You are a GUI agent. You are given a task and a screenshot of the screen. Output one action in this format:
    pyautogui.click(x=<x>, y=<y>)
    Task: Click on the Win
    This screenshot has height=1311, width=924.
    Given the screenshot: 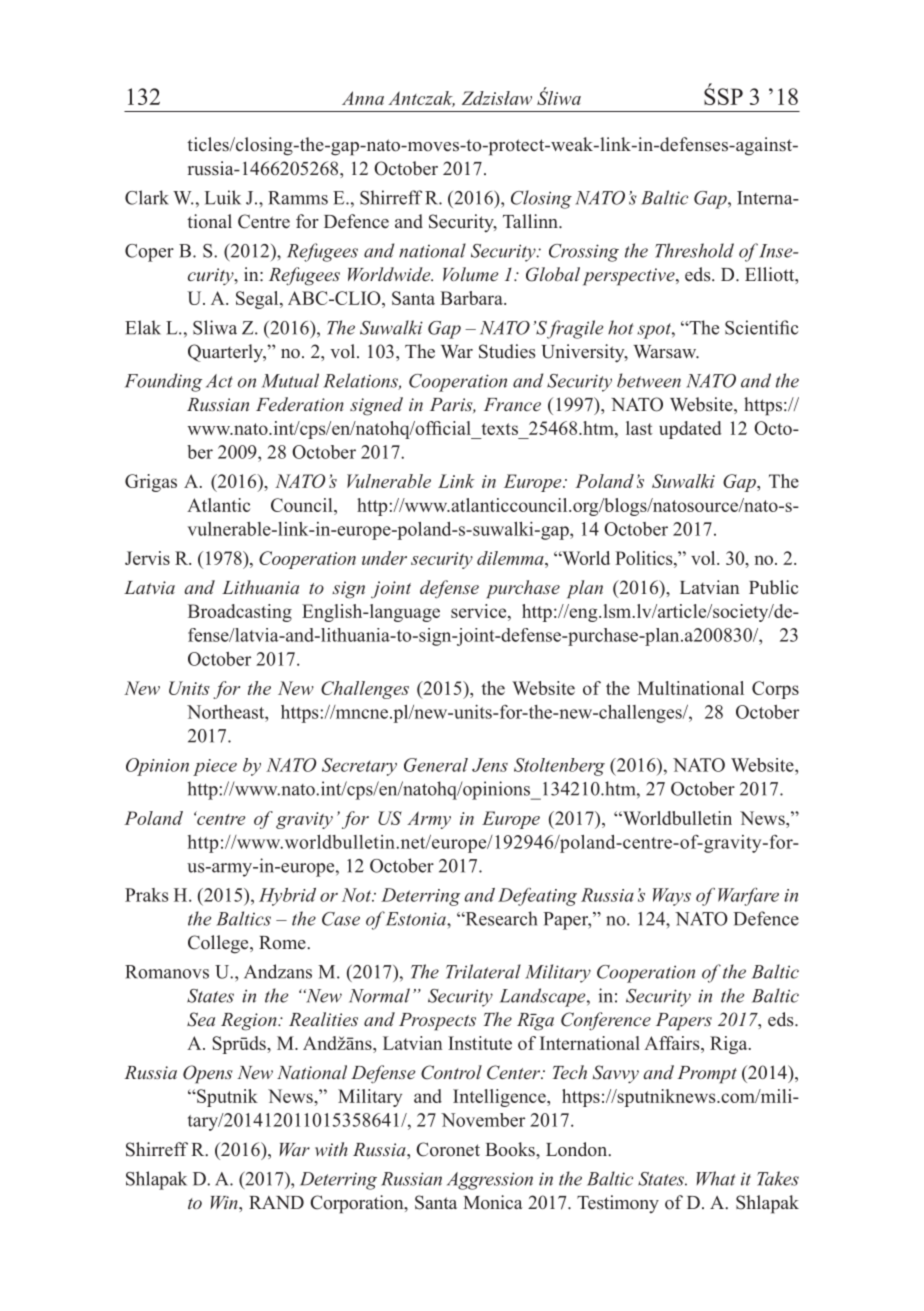 What is the action you would take?
    pyautogui.click(x=225, y=1202)
